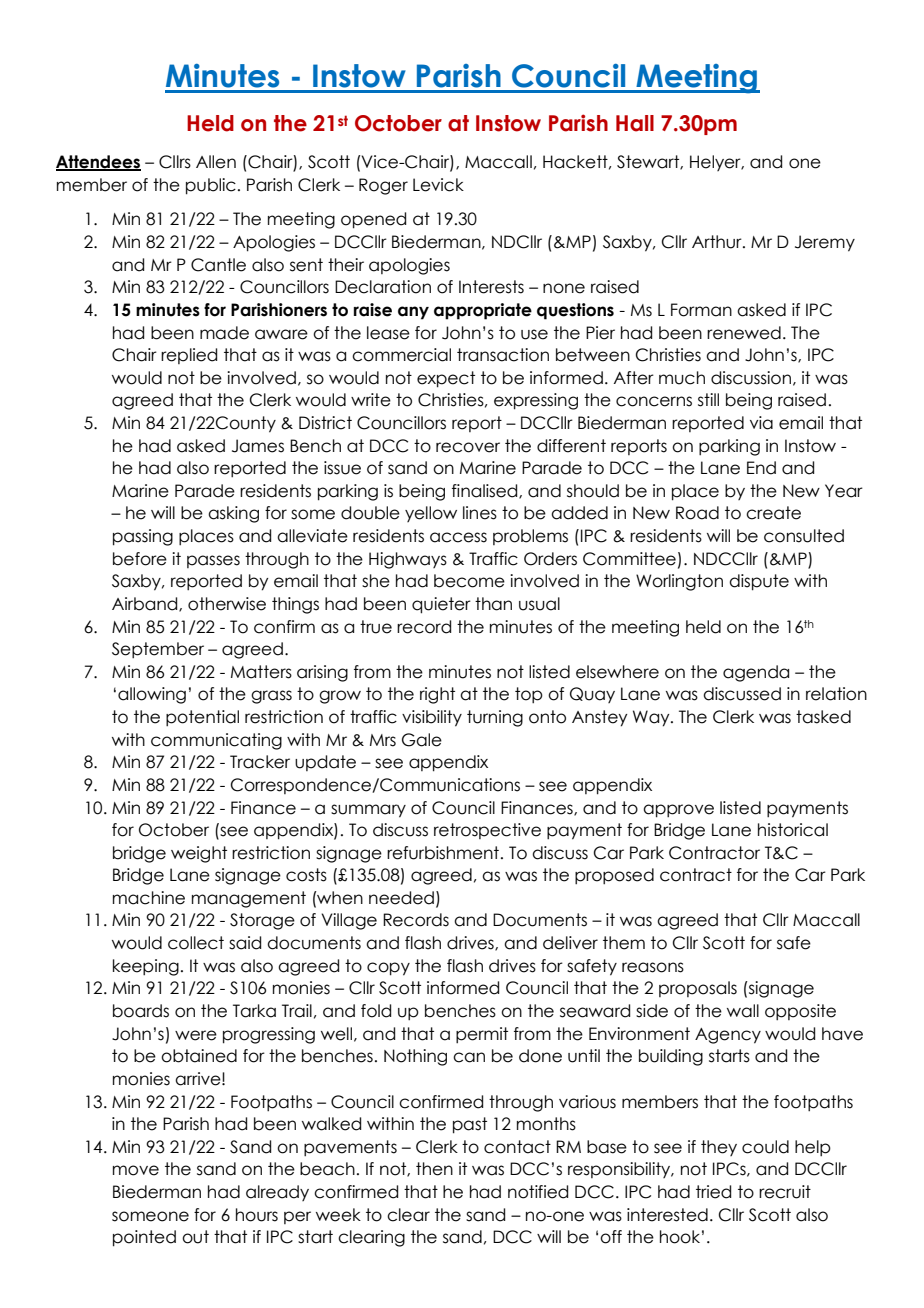 The width and height of the screenshot is (924, 1308). Describe the element at coordinates (196, 943) in the screenshot. I see `collect` at that location.
